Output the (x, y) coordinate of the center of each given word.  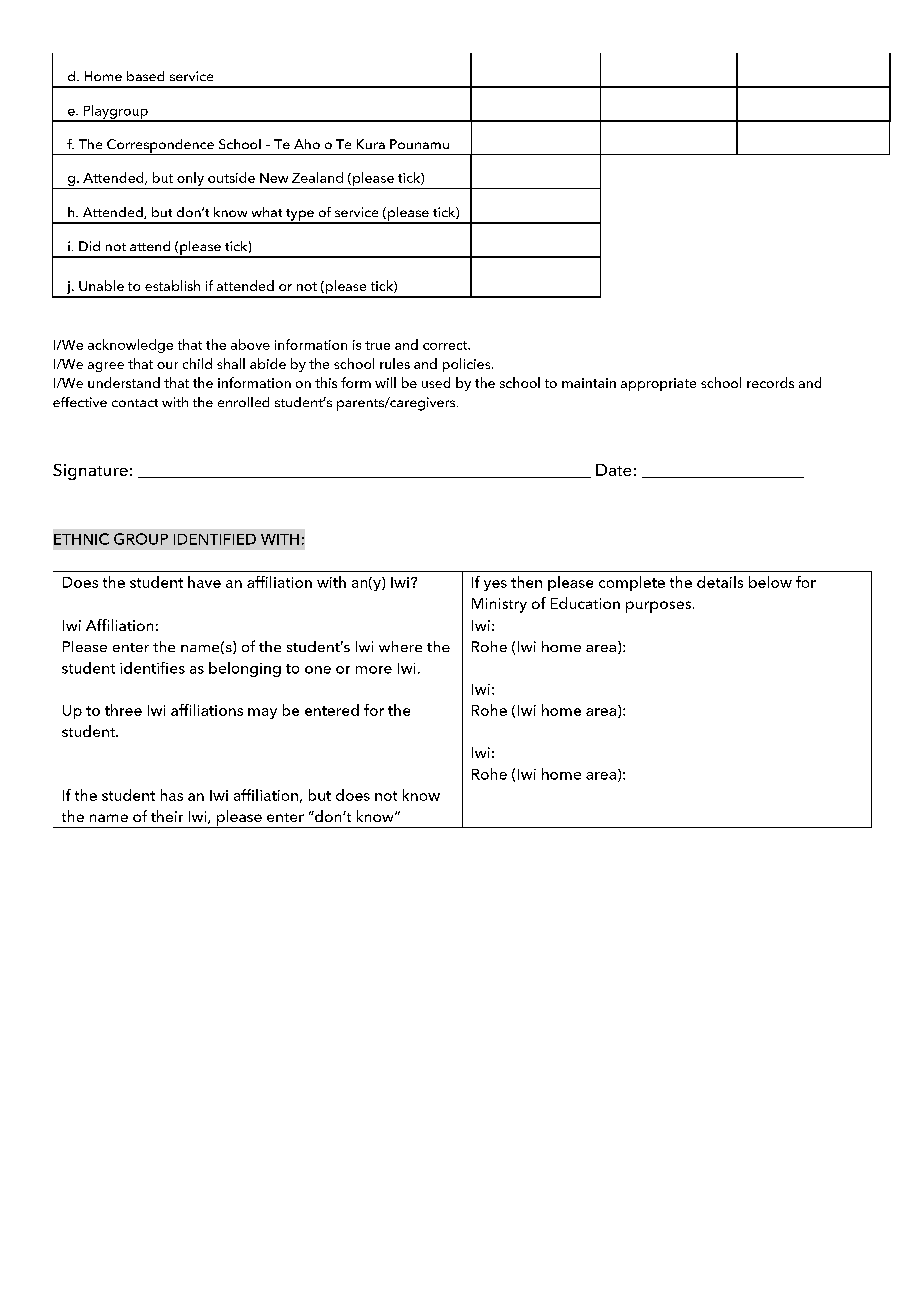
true (377, 345)
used (436, 382)
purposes (658, 607)
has (172, 795)
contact (135, 403)
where (400, 646)
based (145, 76)
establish (172, 285)
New (274, 178)
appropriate (658, 384)
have (204, 582)
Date (613, 470)
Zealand (317, 177)
